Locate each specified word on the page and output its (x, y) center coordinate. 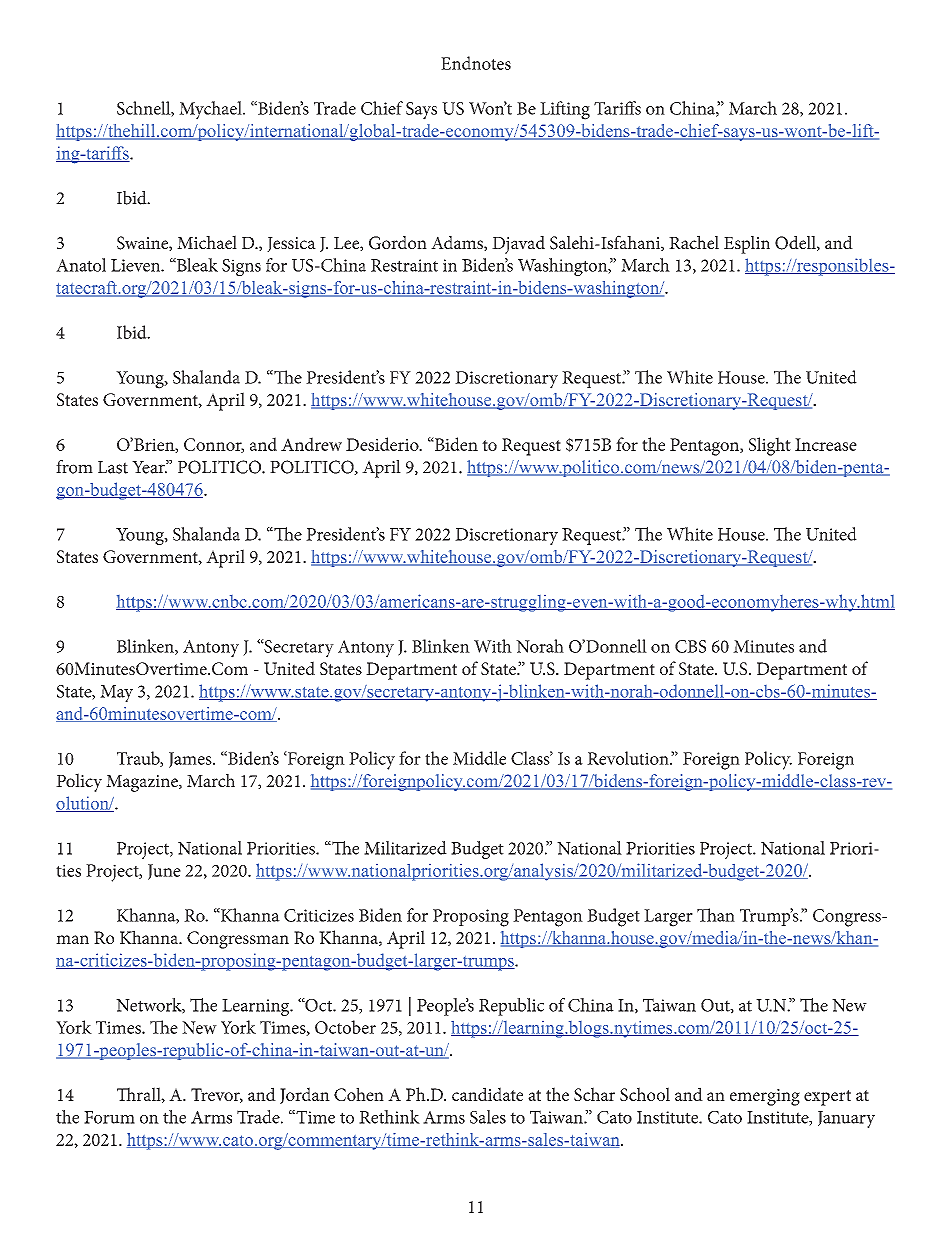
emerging (765, 1097)
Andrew (311, 444)
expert (827, 1098)
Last (113, 467)
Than (716, 915)
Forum (109, 1117)
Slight (770, 446)
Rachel (694, 242)
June (164, 872)
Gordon (398, 243)
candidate (487, 1094)
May (116, 693)
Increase (826, 444)
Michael (207, 242)
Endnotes (476, 63)
